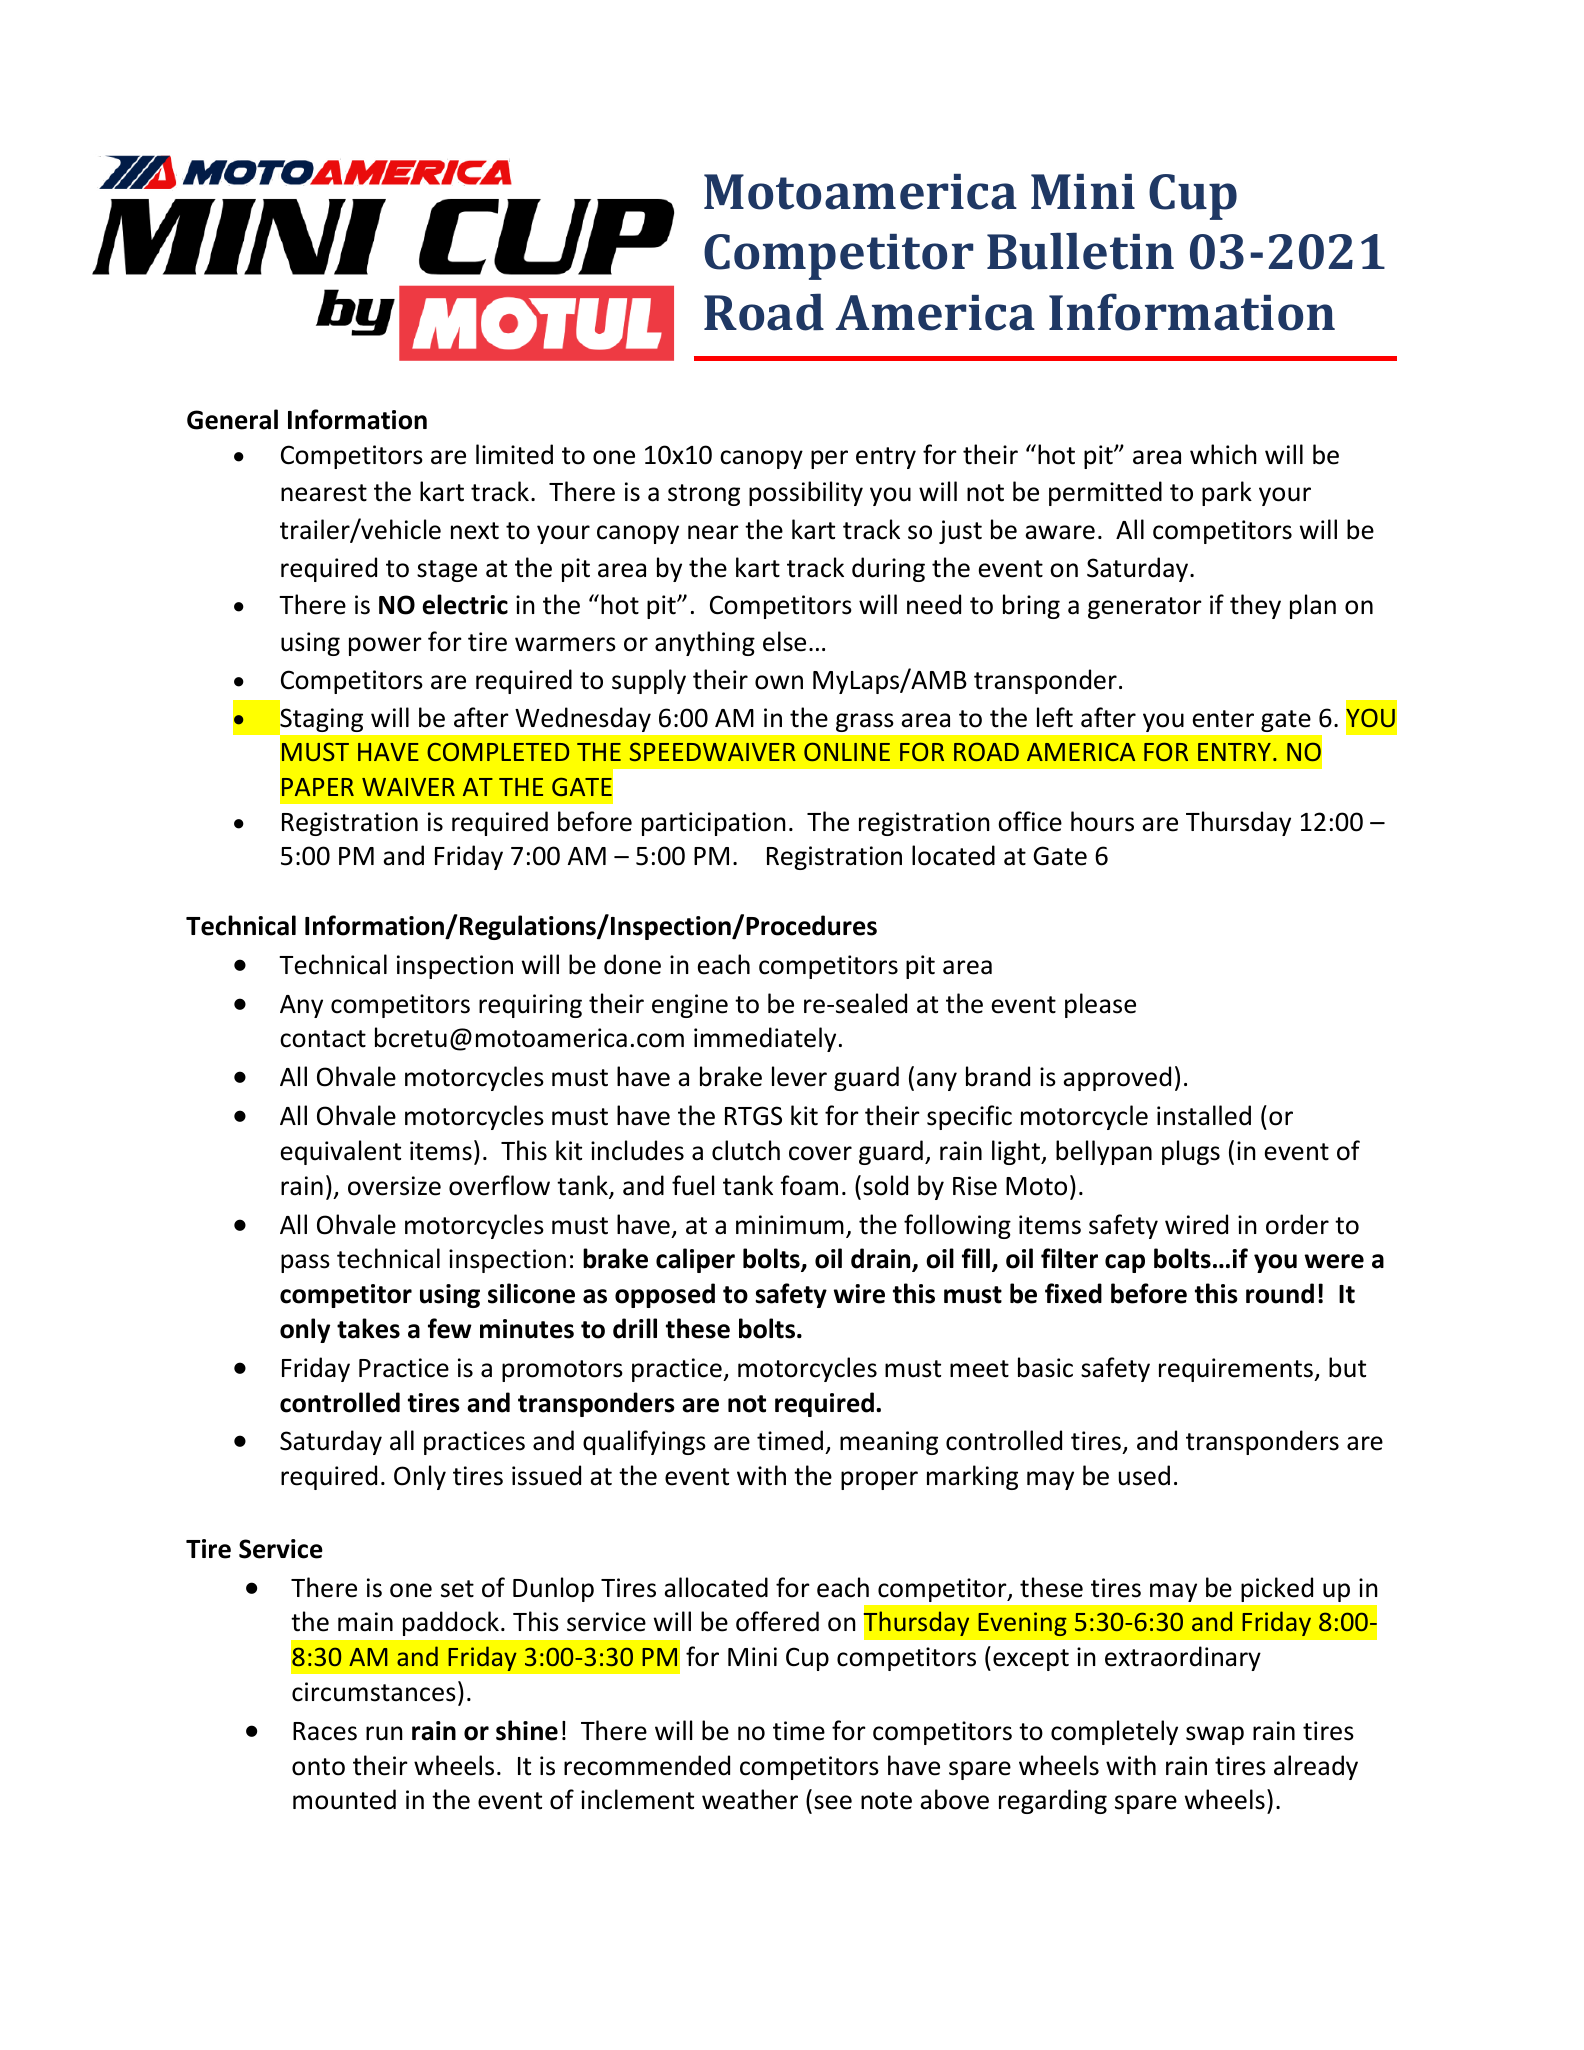 The height and width of the image is (2050, 1584). What do you see at coordinates (232, 419) in the image?
I see `General` at bounding box center [232, 419].
